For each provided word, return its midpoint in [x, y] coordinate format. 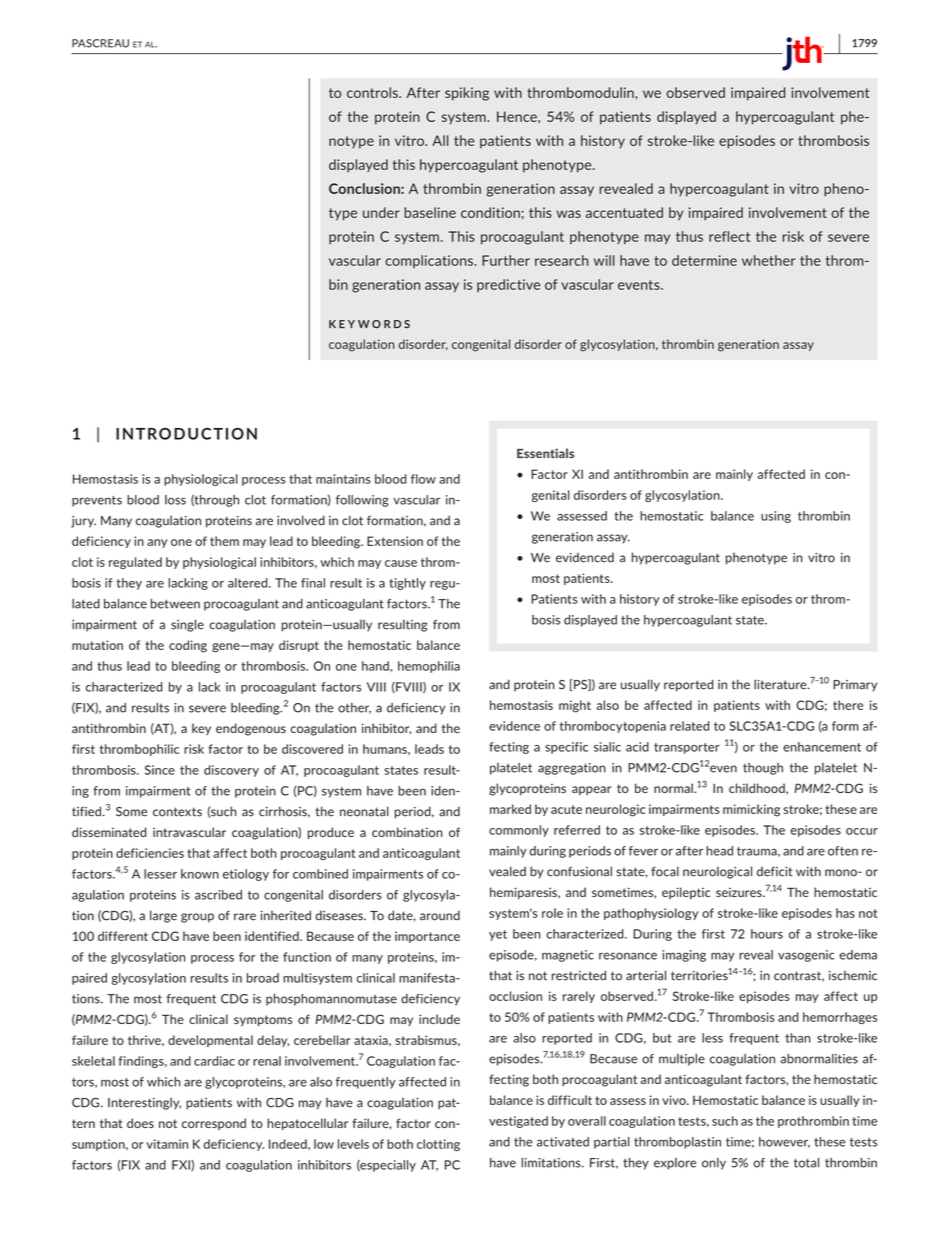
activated [563, 1142]
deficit [775, 871]
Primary [855, 686]
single [187, 625]
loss [175, 500]
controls [373, 92]
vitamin [167, 1144]
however [784, 1142]
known [200, 874]
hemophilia [429, 667]
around [440, 915]
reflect [729, 236]
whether [768, 260]
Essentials [545, 453]
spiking [467, 94]
